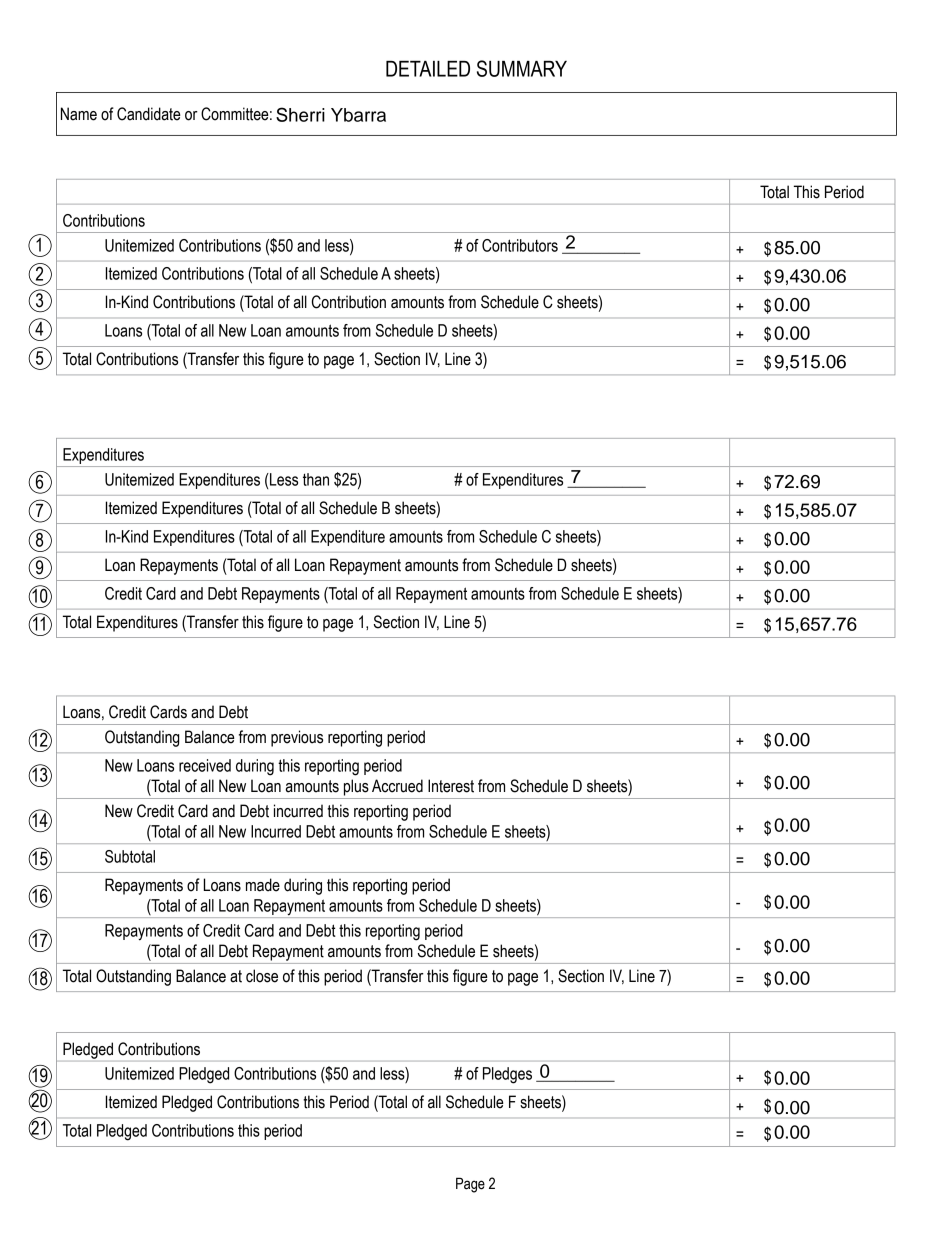 The image size is (952, 1233). Describe the element at coordinates (263, 885) in the screenshot. I see `made` at that location.
